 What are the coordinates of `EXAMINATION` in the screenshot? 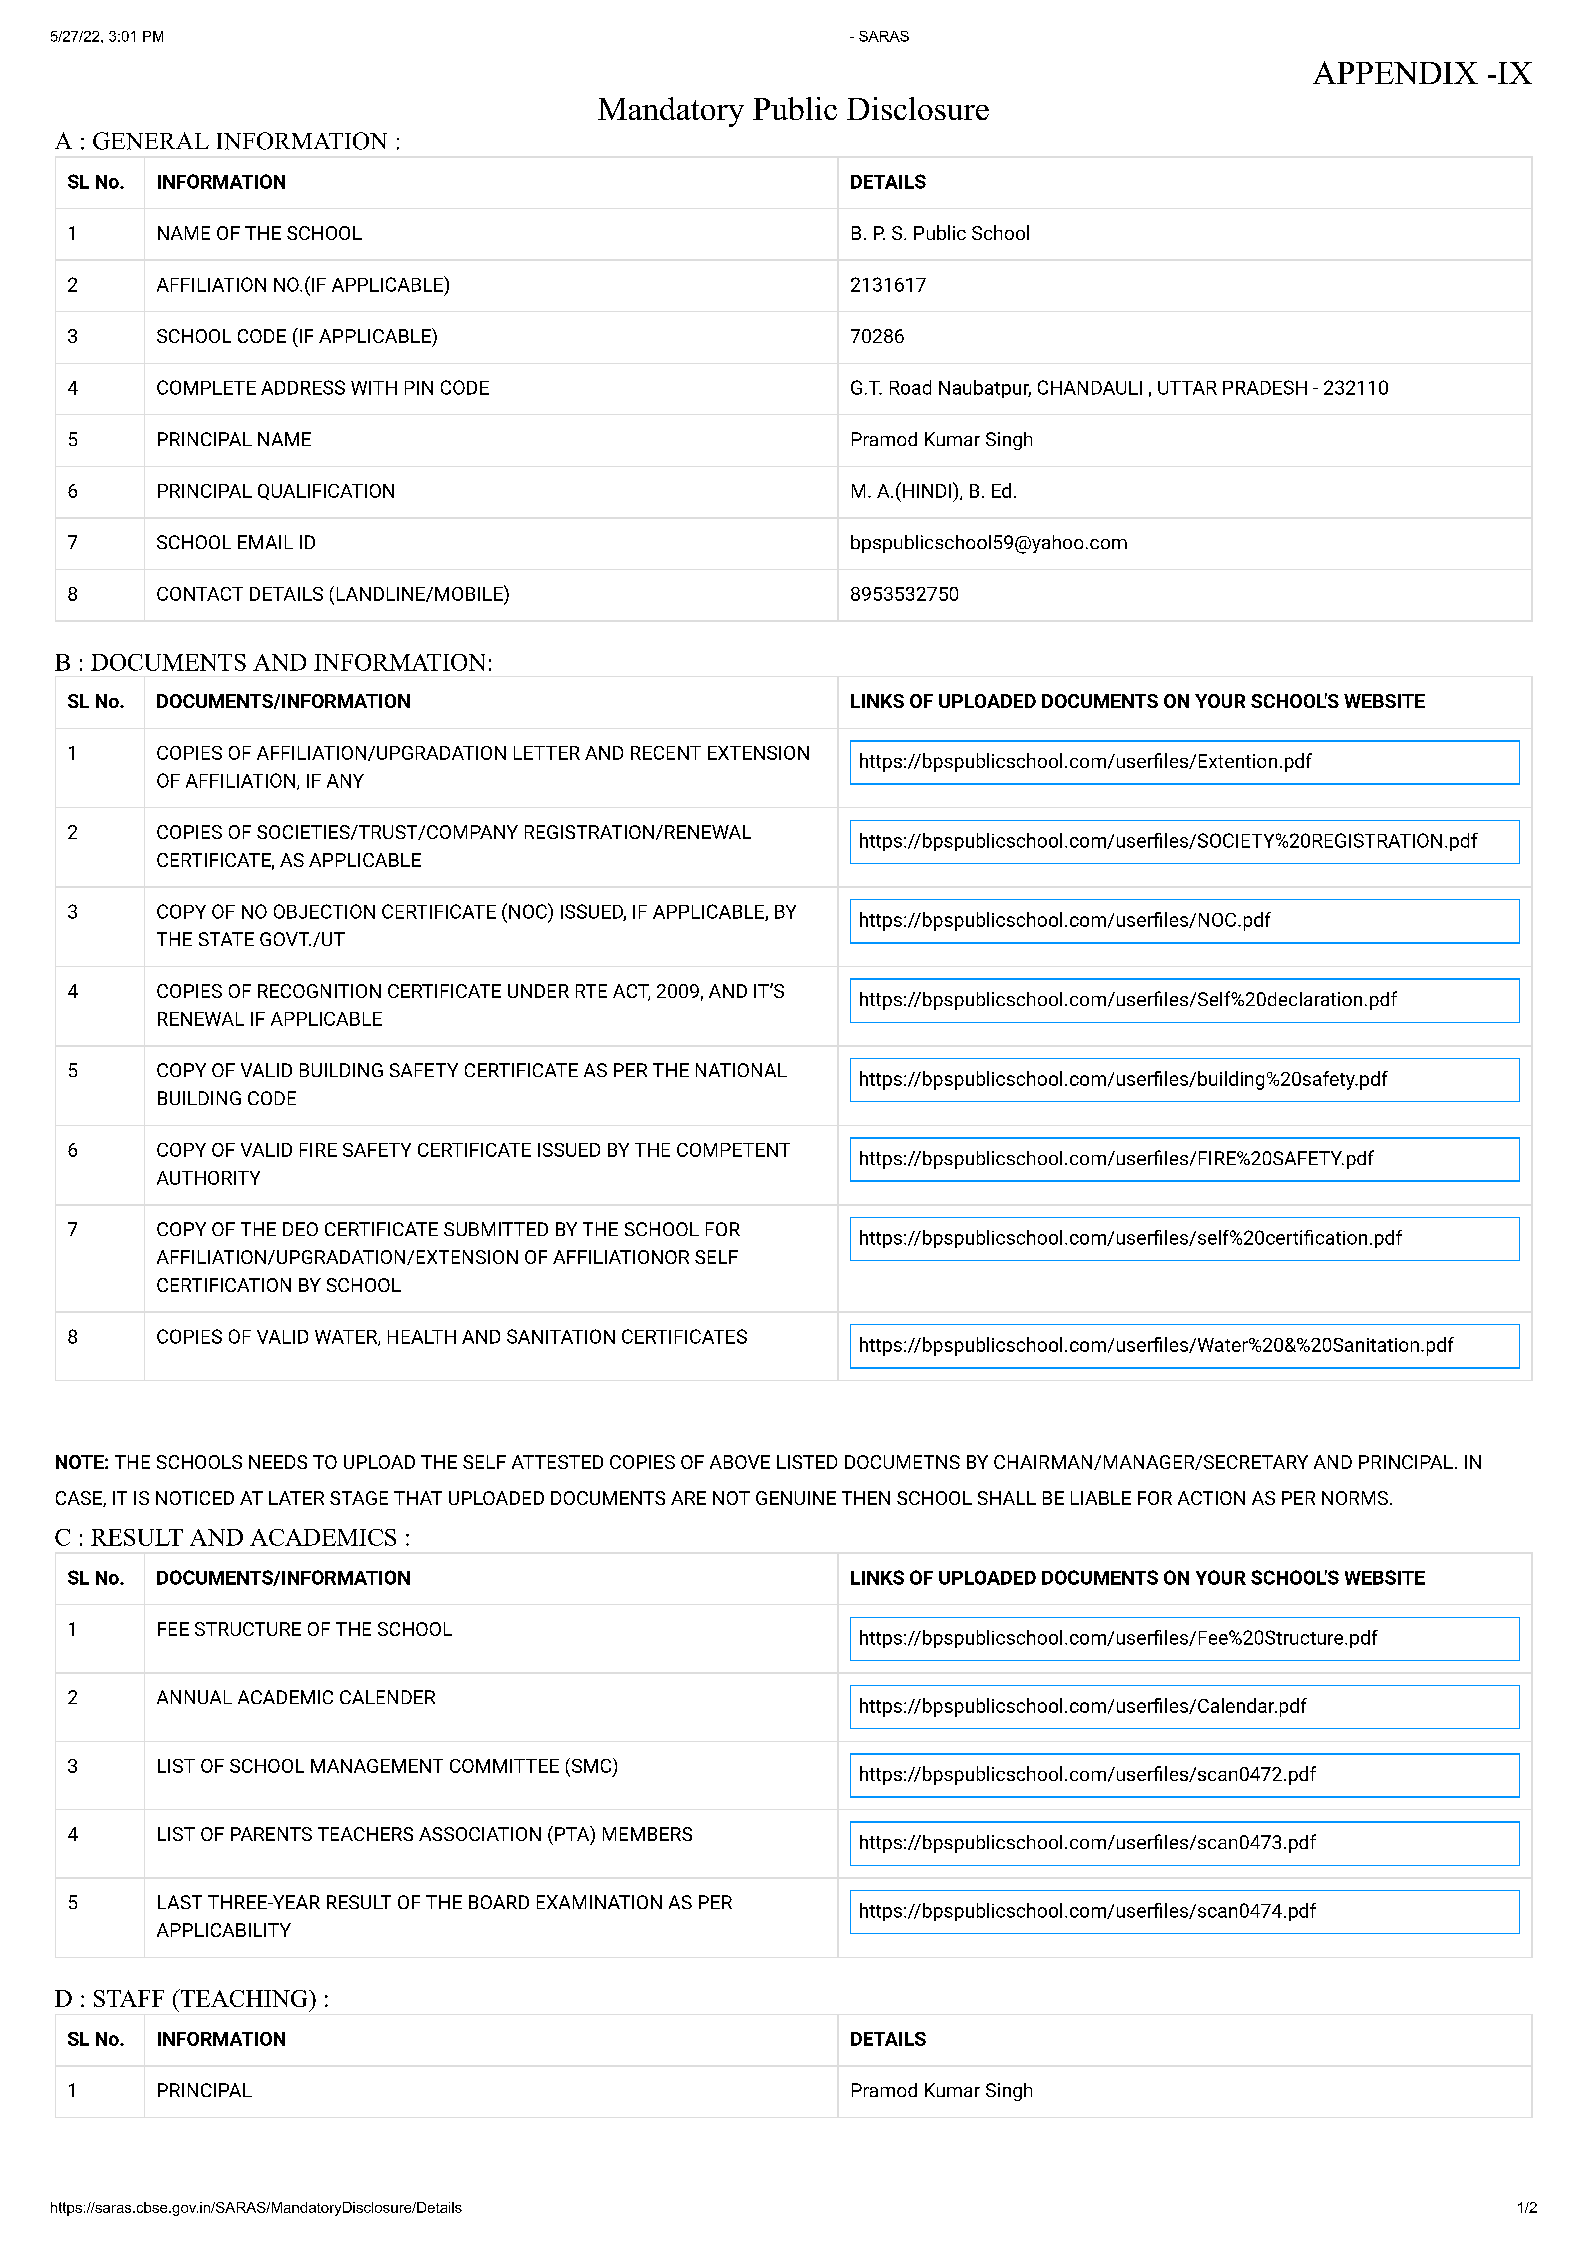 It's located at (599, 1902).
